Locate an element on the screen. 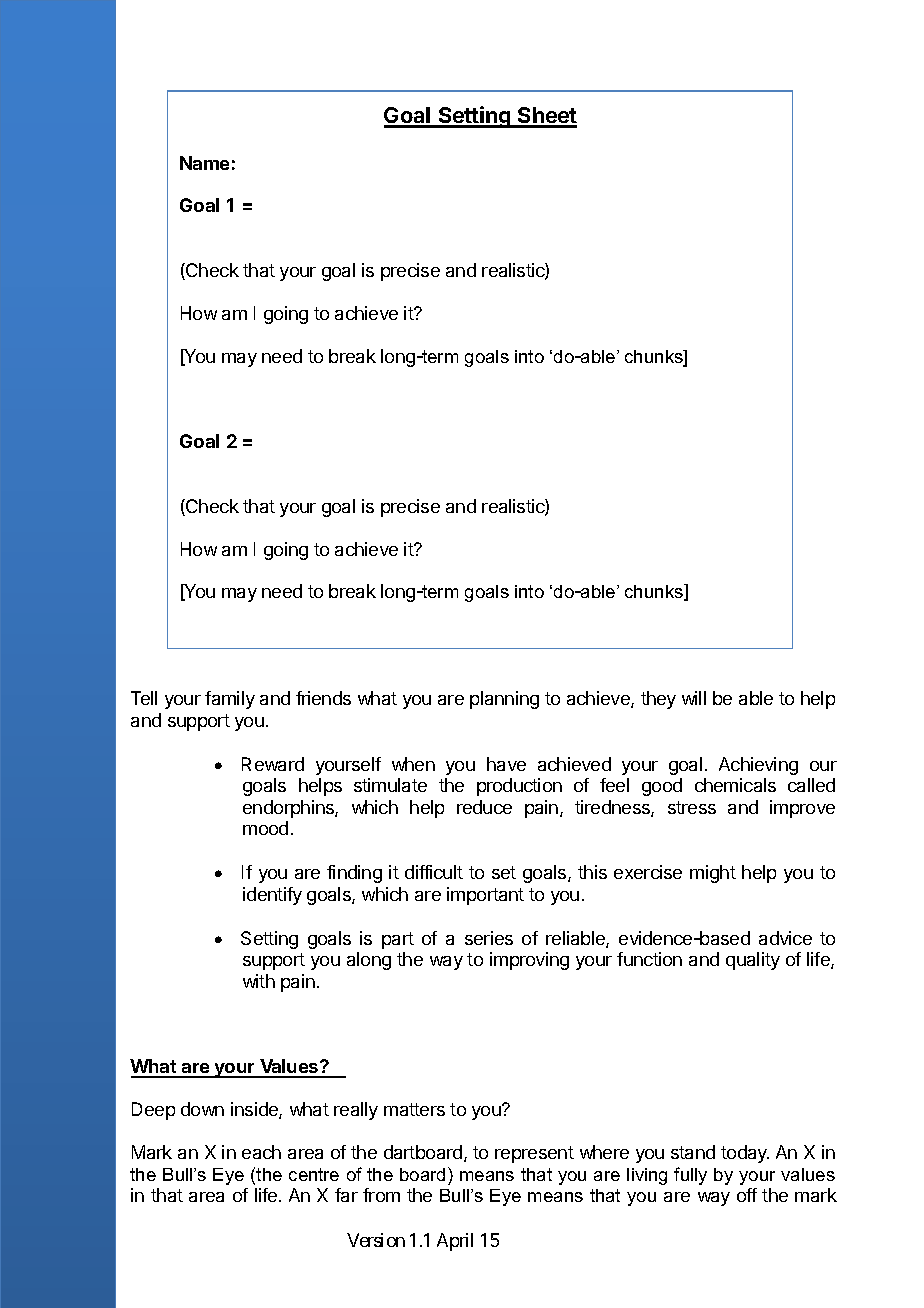  with is located at coordinates (259, 981).
